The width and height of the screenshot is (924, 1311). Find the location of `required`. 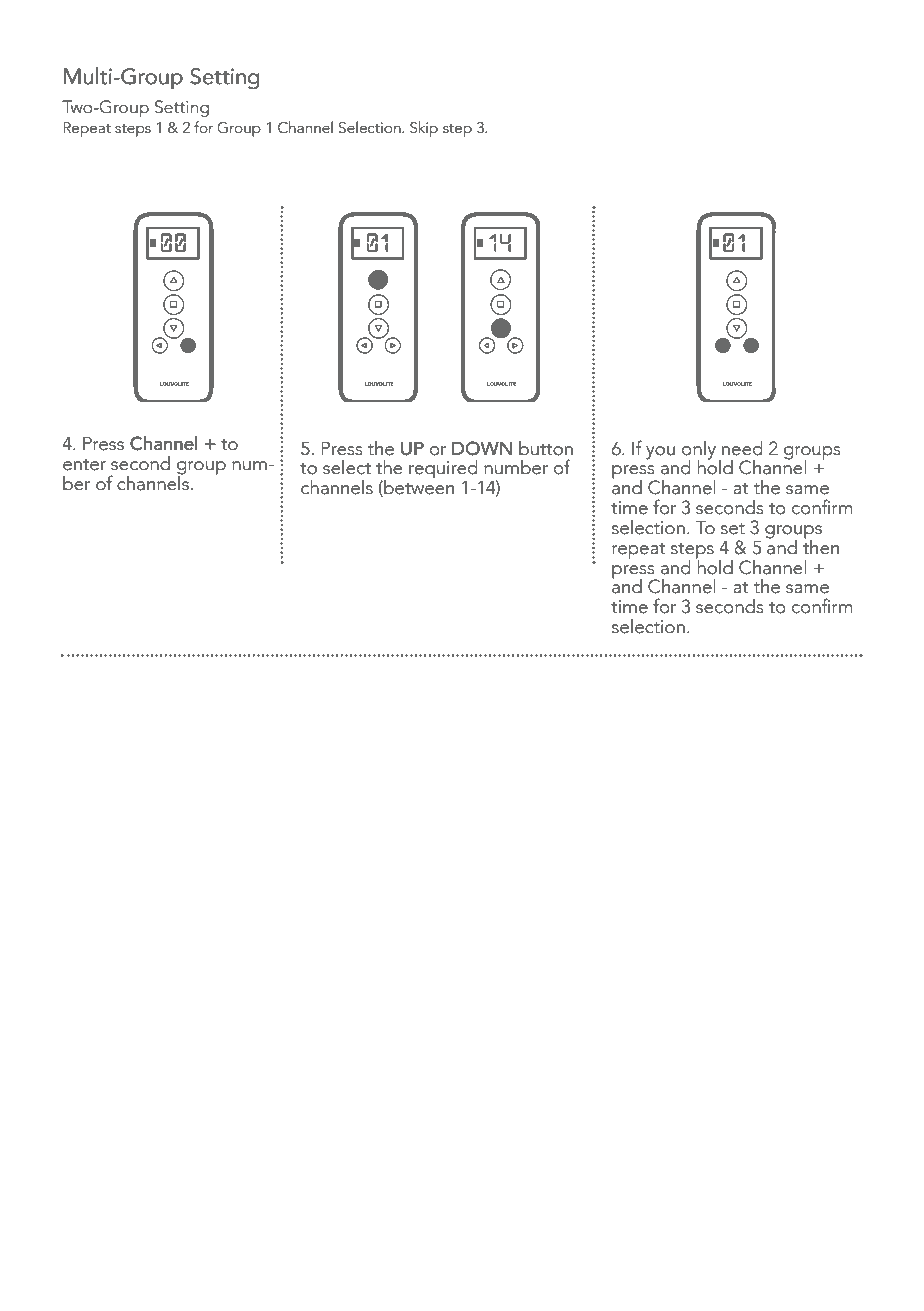

required is located at coordinates (443, 469).
